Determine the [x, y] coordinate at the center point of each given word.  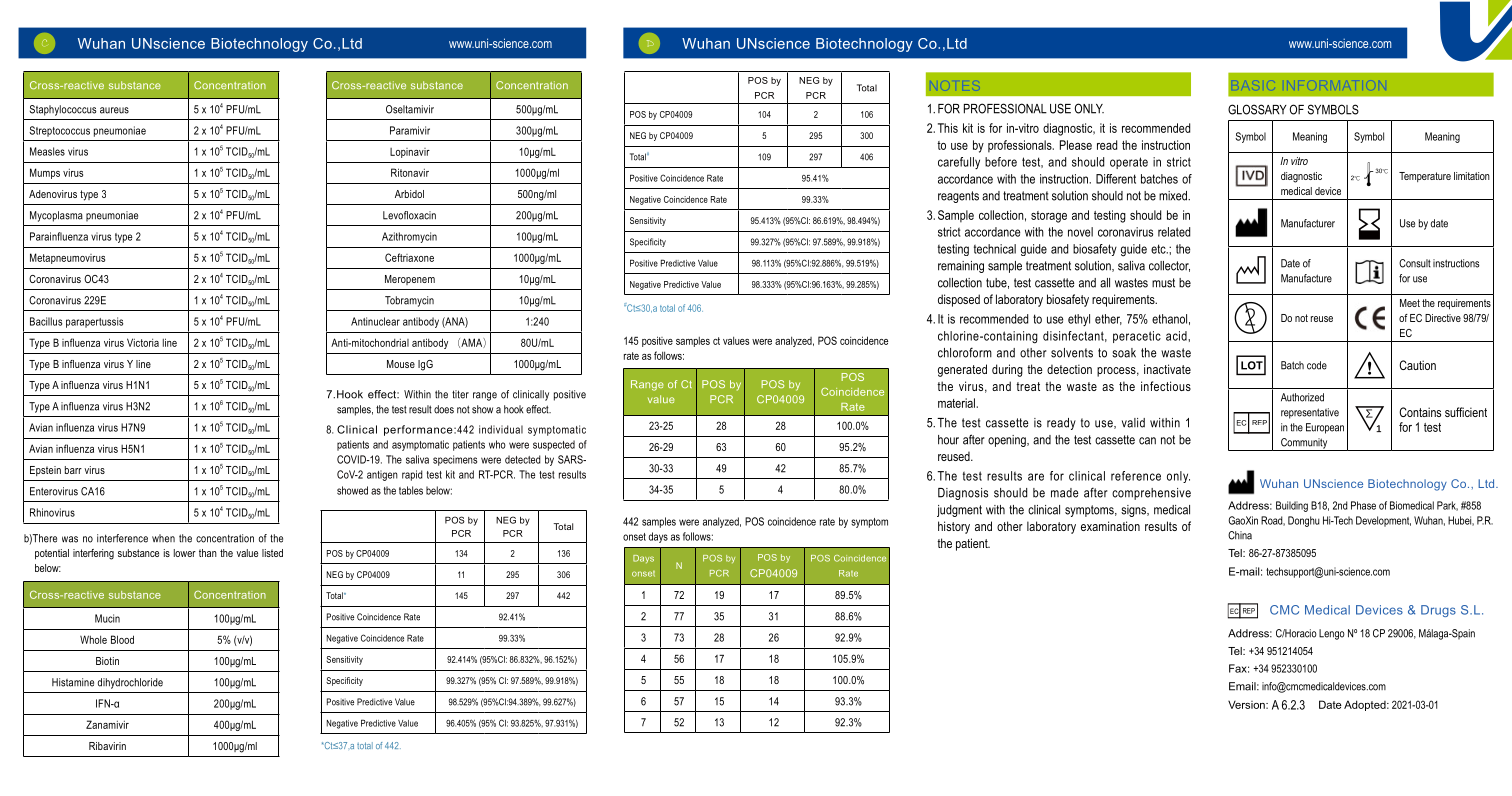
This [948, 128]
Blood [122, 639]
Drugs [1438, 611]
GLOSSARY [1257, 109]
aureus [114, 110]
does [444, 409]
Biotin [107, 661]
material [957, 403]
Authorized [1302, 397]
